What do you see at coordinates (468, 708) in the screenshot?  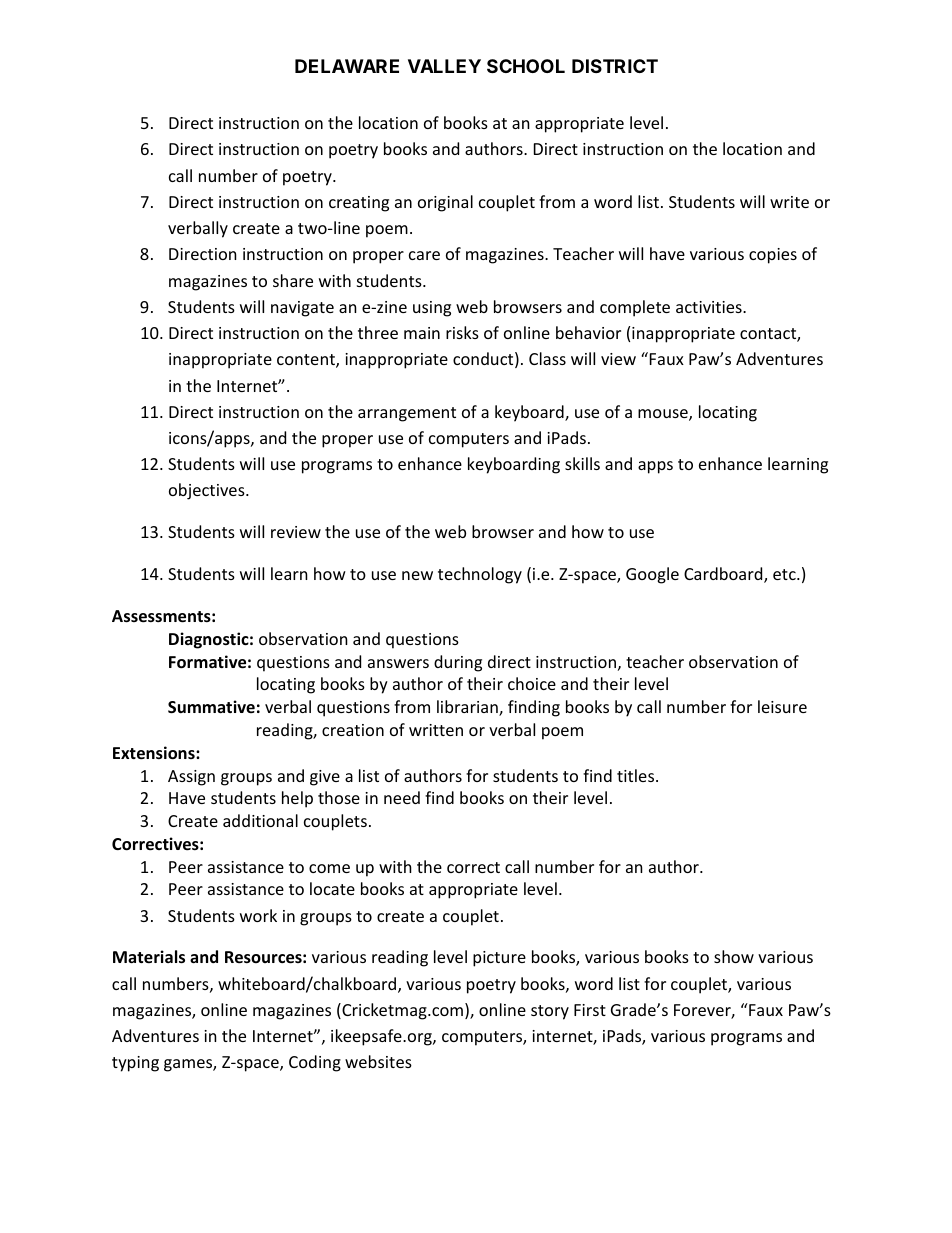 I see `librarian` at bounding box center [468, 708].
